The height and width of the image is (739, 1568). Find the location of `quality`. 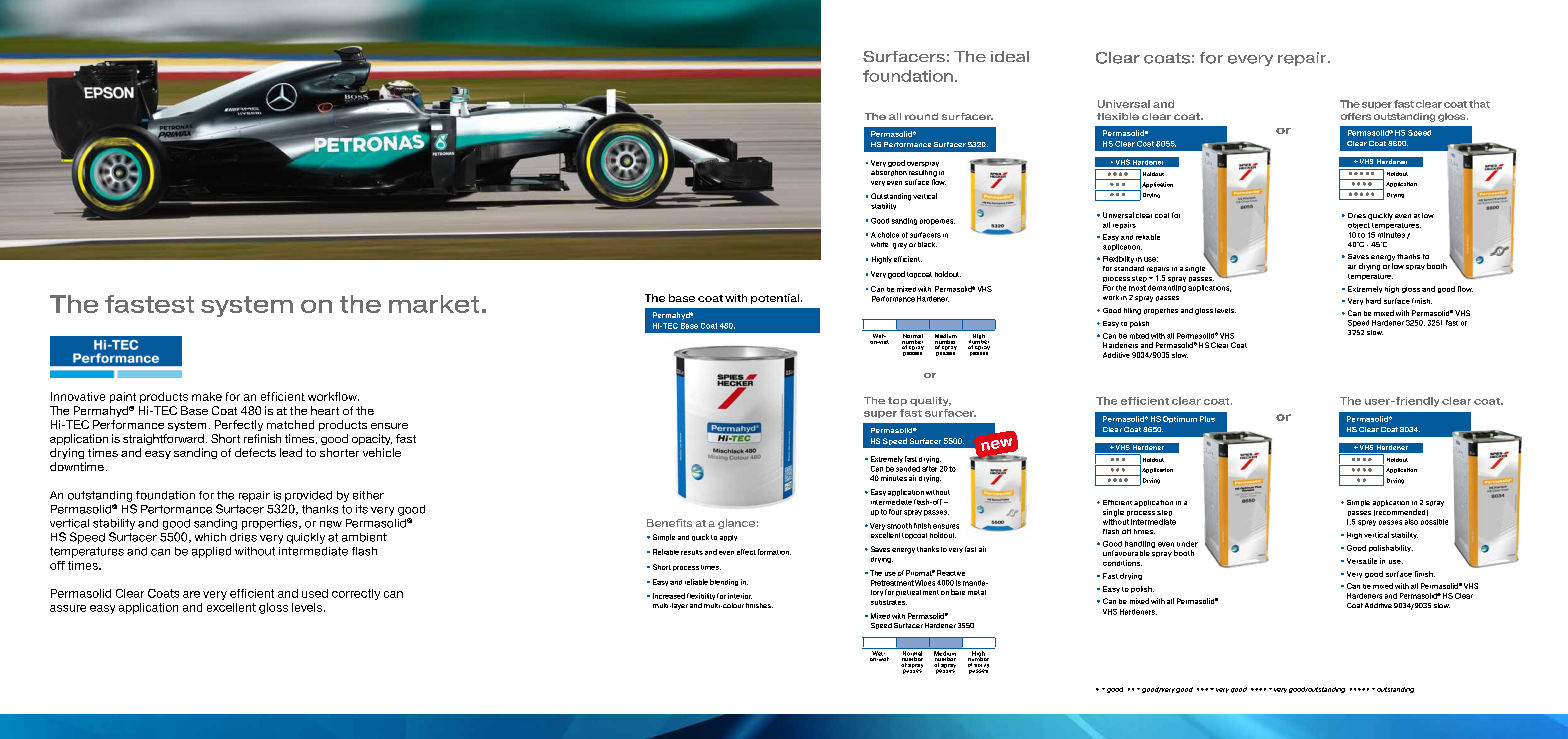

quality is located at coordinates (930, 401).
